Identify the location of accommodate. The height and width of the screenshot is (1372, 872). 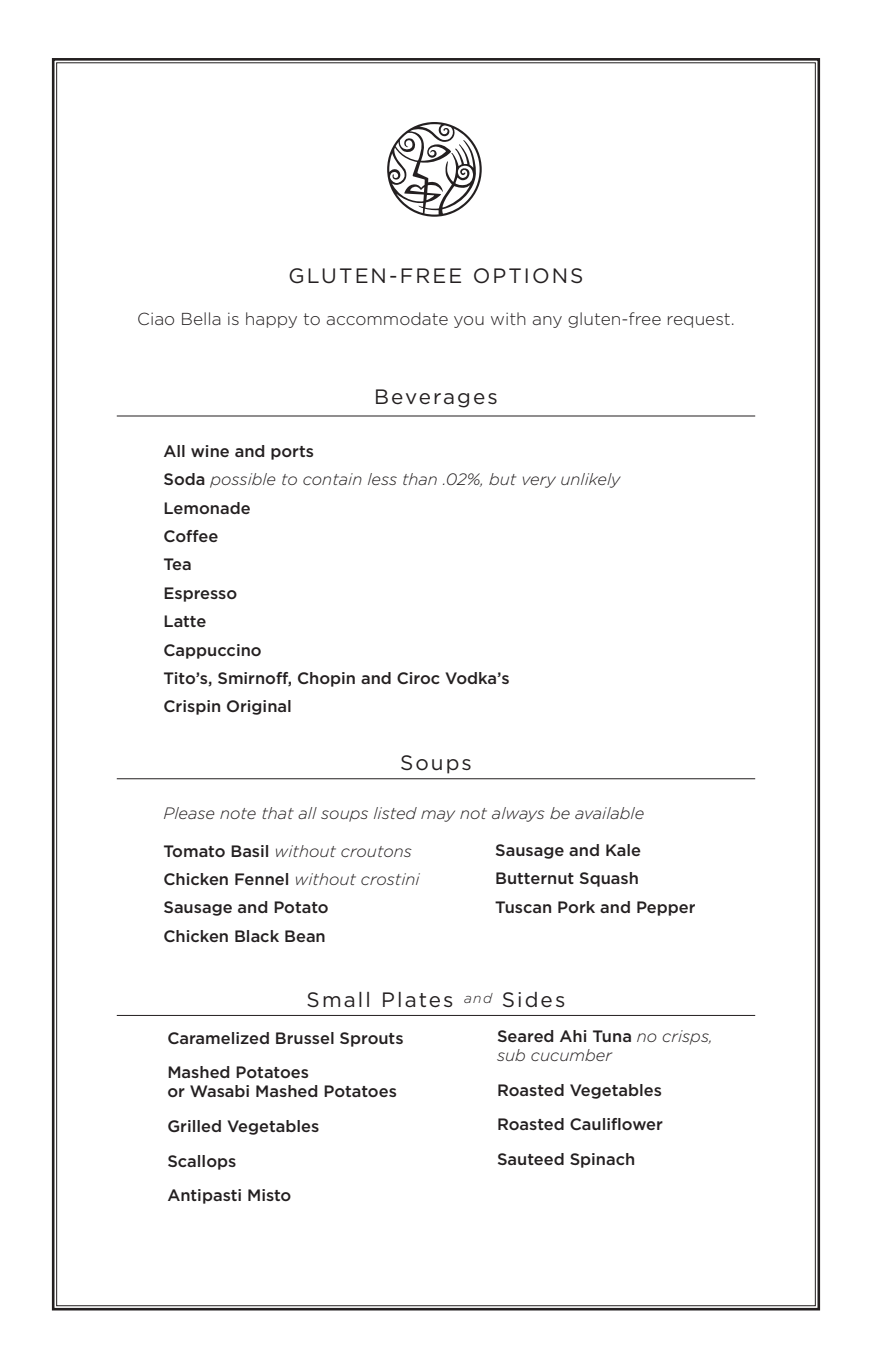
(387, 318).
